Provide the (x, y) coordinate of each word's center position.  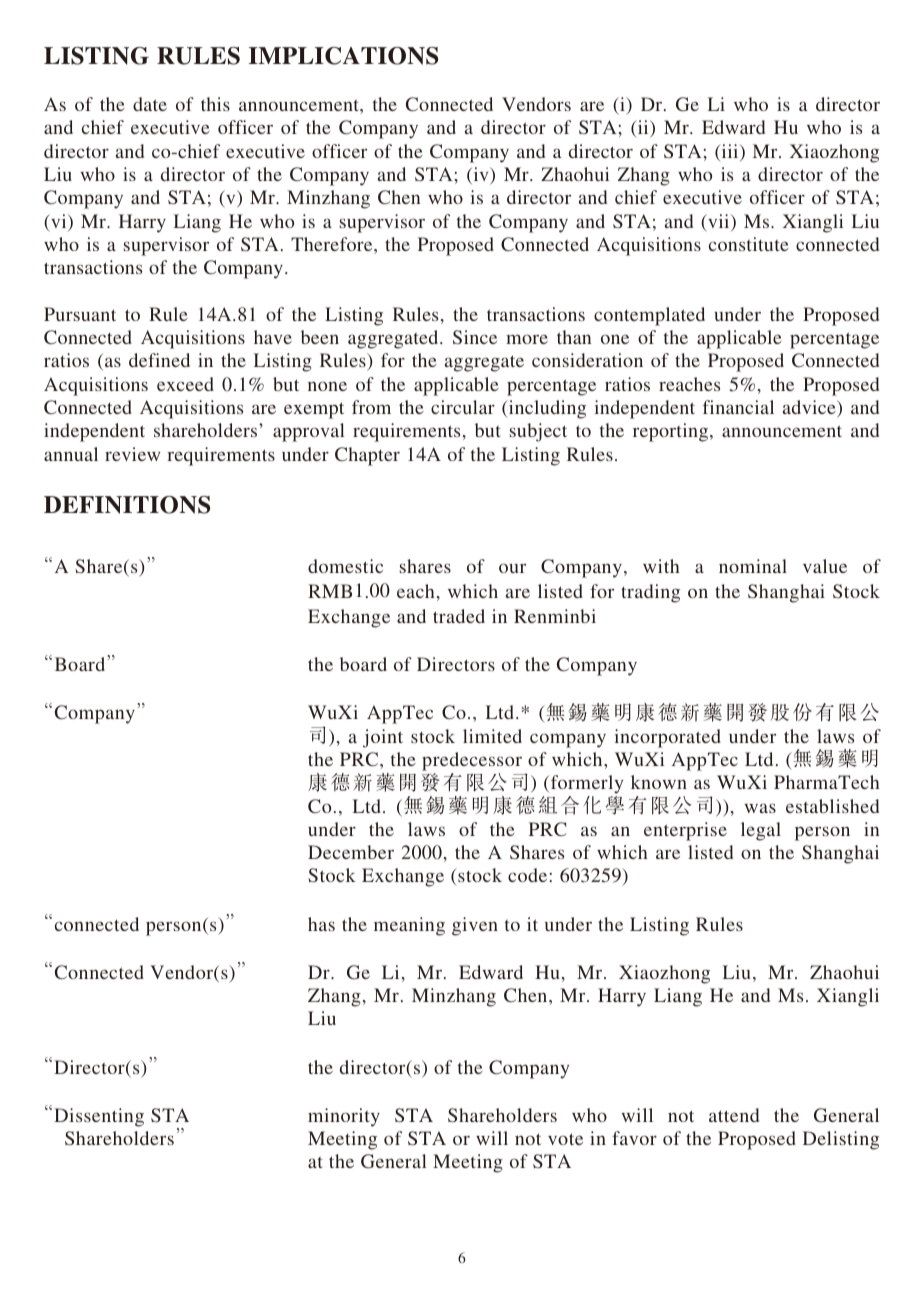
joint (383, 738)
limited (492, 736)
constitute (749, 244)
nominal (753, 566)
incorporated (667, 738)
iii (730, 152)
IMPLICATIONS (343, 56)
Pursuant (80, 314)
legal (761, 831)
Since (475, 337)
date (150, 104)
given (475, 926)
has (321, 924)
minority (344, 1117)
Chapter (367, 456)
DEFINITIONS (127, 505)
